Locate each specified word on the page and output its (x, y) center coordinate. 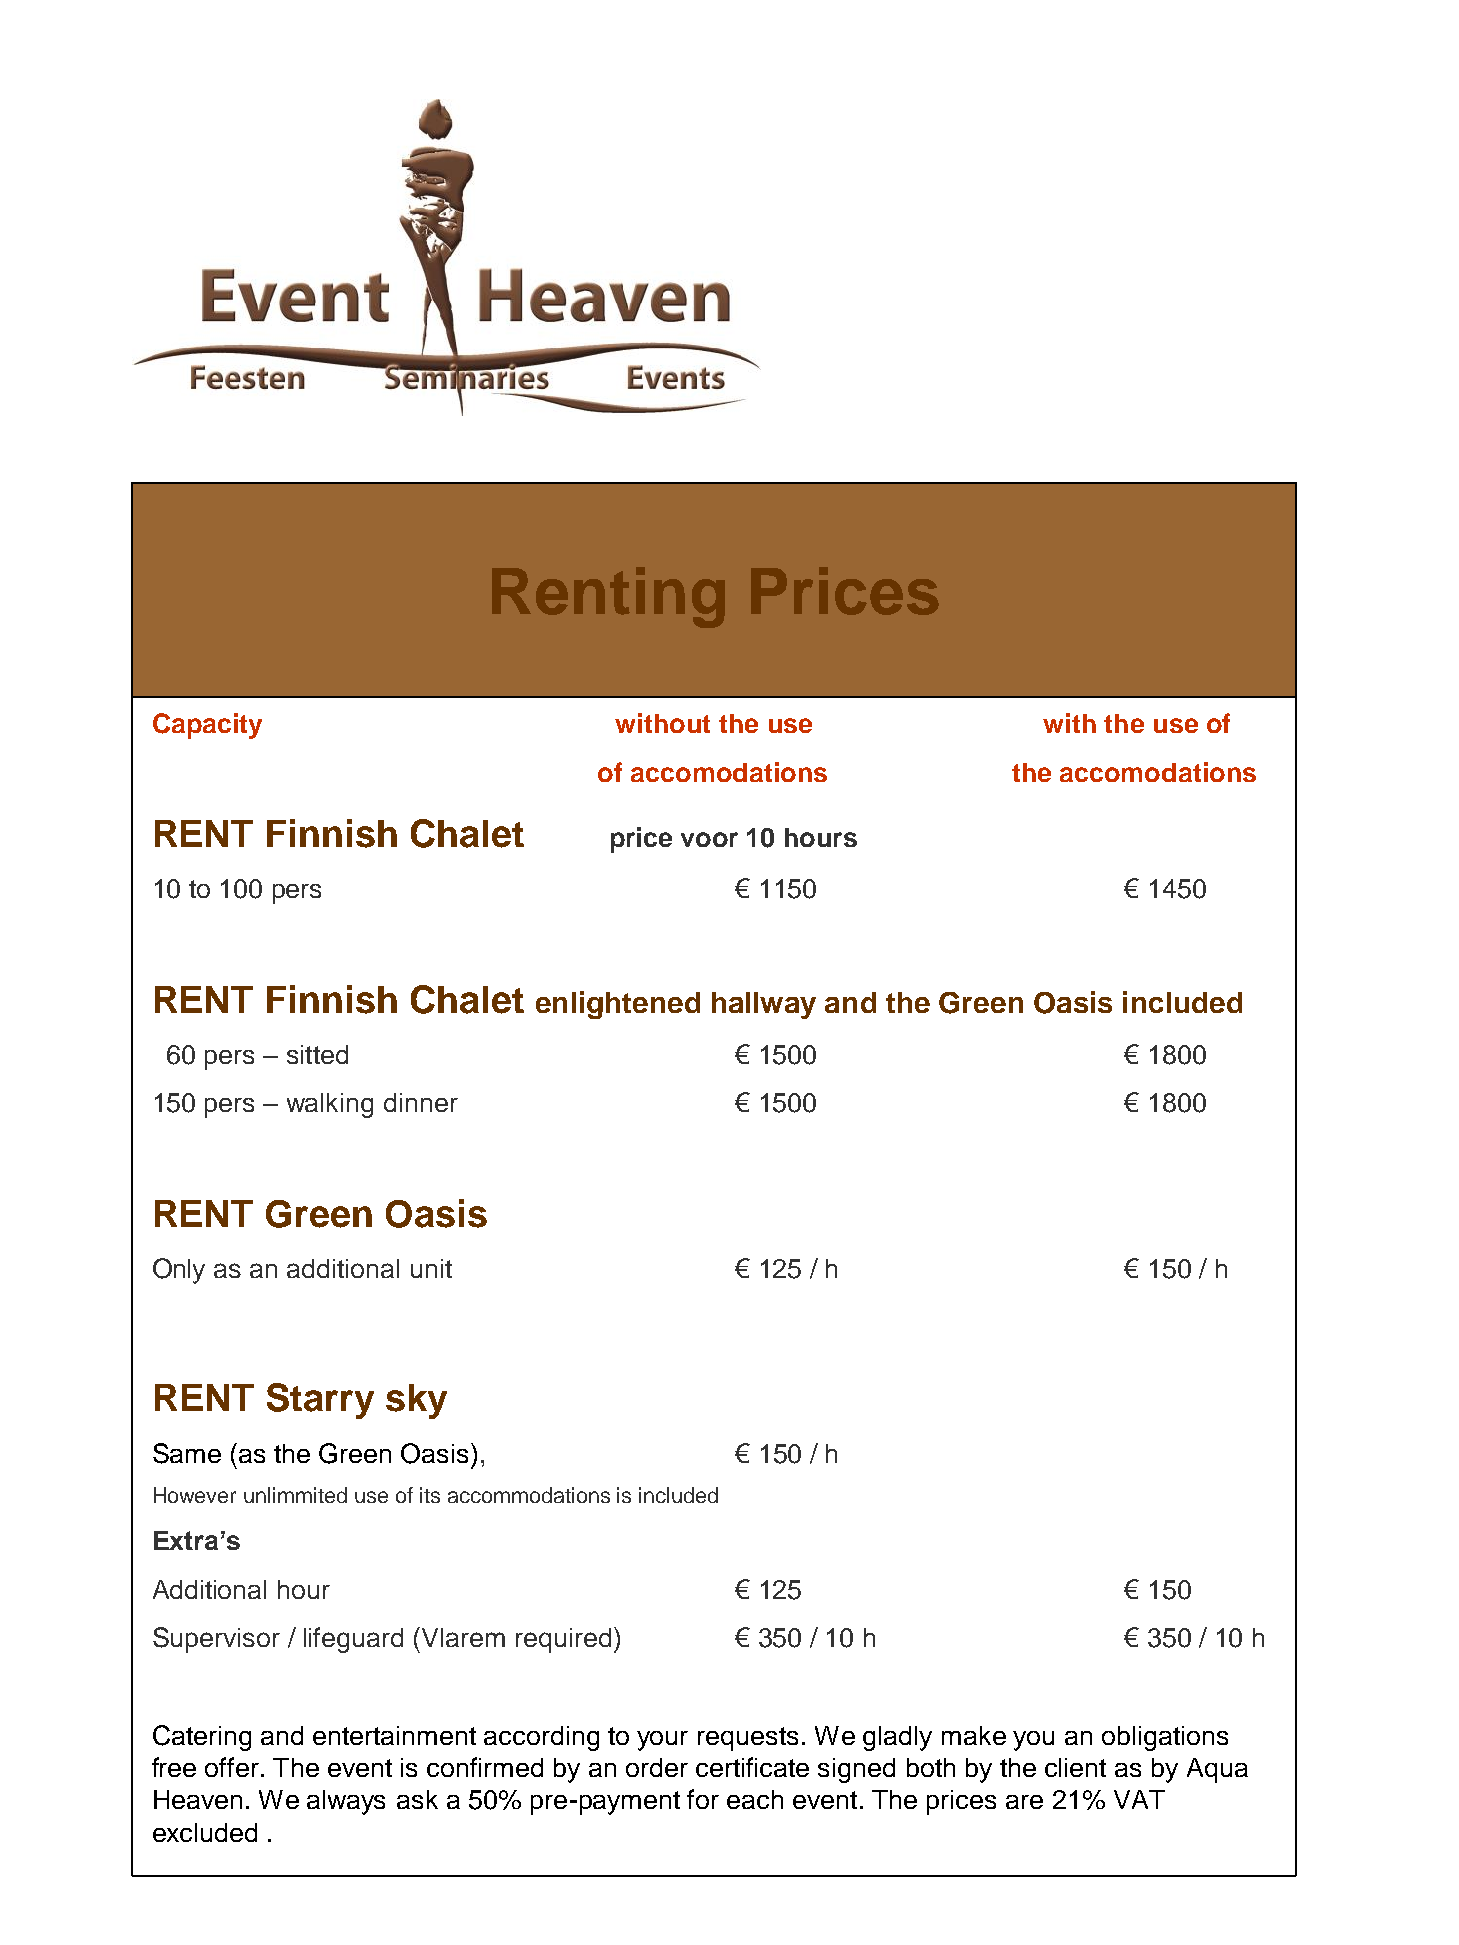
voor (709, 839)
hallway (764, 1005)
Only (179, 1271)
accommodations (529, 1495)
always (346, 1802)
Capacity (207, 726)
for (703, 1799)
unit (431, 1268)
